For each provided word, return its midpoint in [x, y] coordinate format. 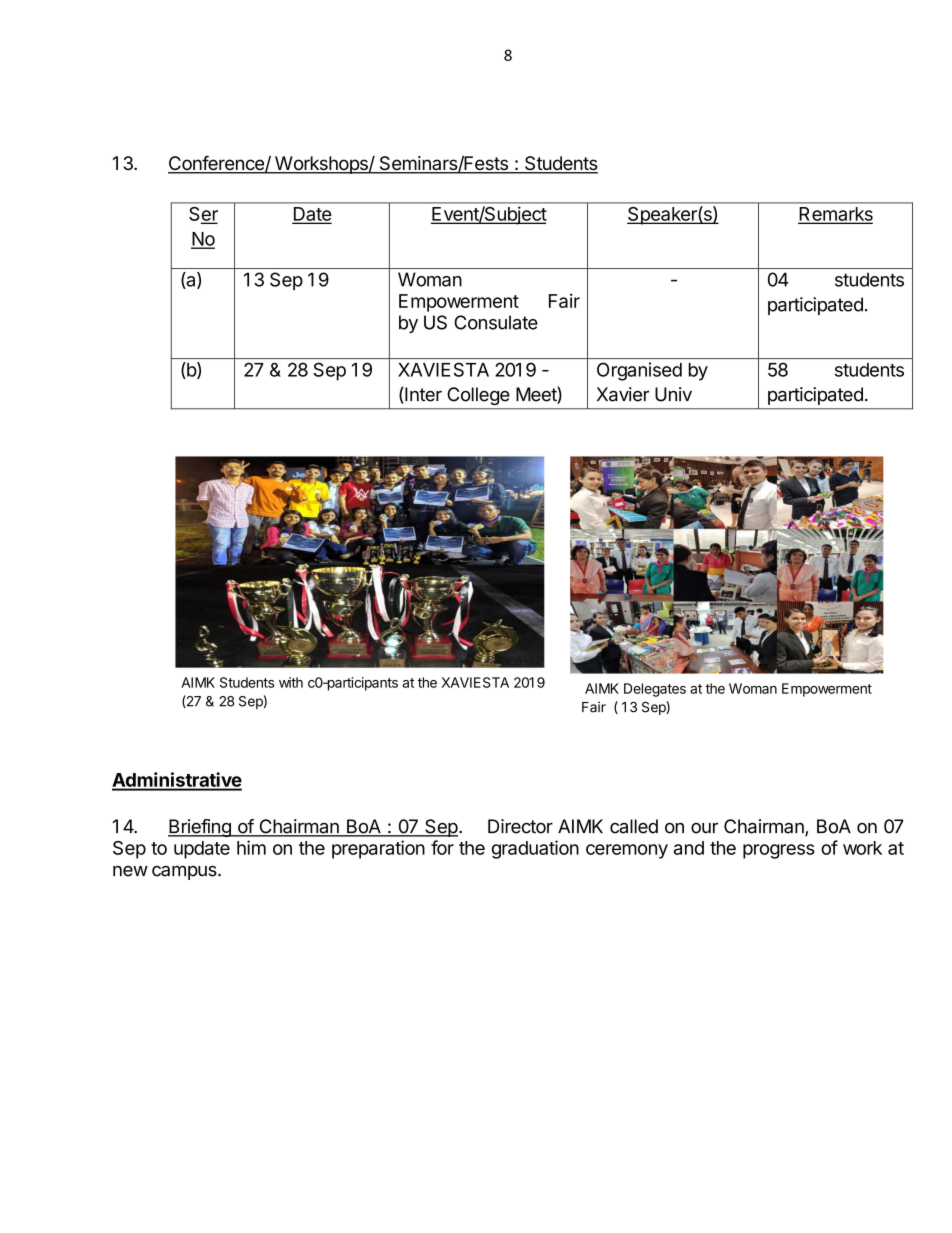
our [704, 828]
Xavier [623, 394]
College [479, 396]
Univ [673, 394]
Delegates [655, 690]
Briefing [200, 828]
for [442, 847]
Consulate [496, 322]
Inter [422, 395]
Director [520, 826]
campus [185, 872]
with [291, 682]
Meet [537, 395]
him [251, 847]
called [634, 826]
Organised [639, 371]
